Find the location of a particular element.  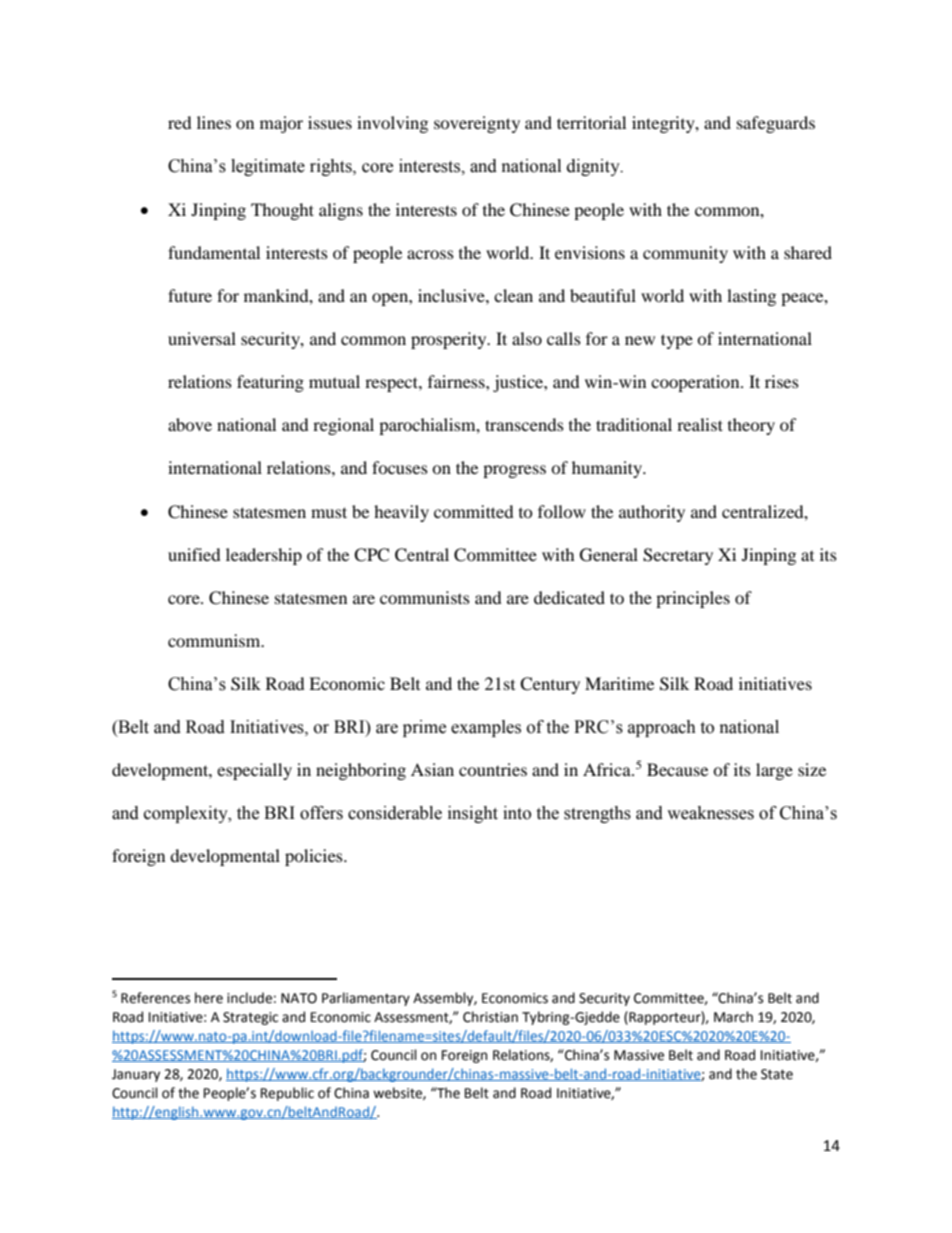

Strategic is located at coordinates (250, 1018).
